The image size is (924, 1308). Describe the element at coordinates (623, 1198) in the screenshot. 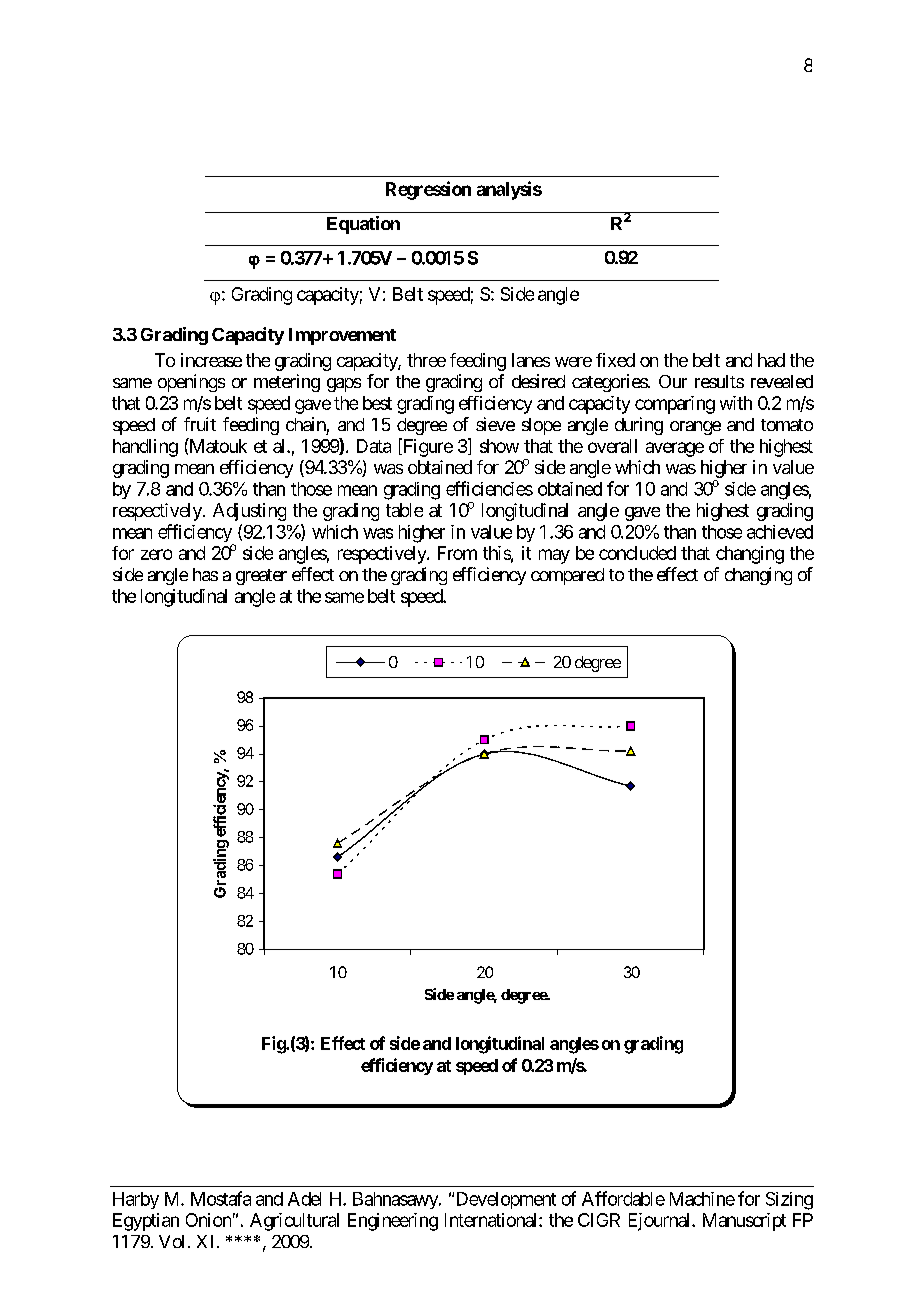

I see `Affordable` at that location.
